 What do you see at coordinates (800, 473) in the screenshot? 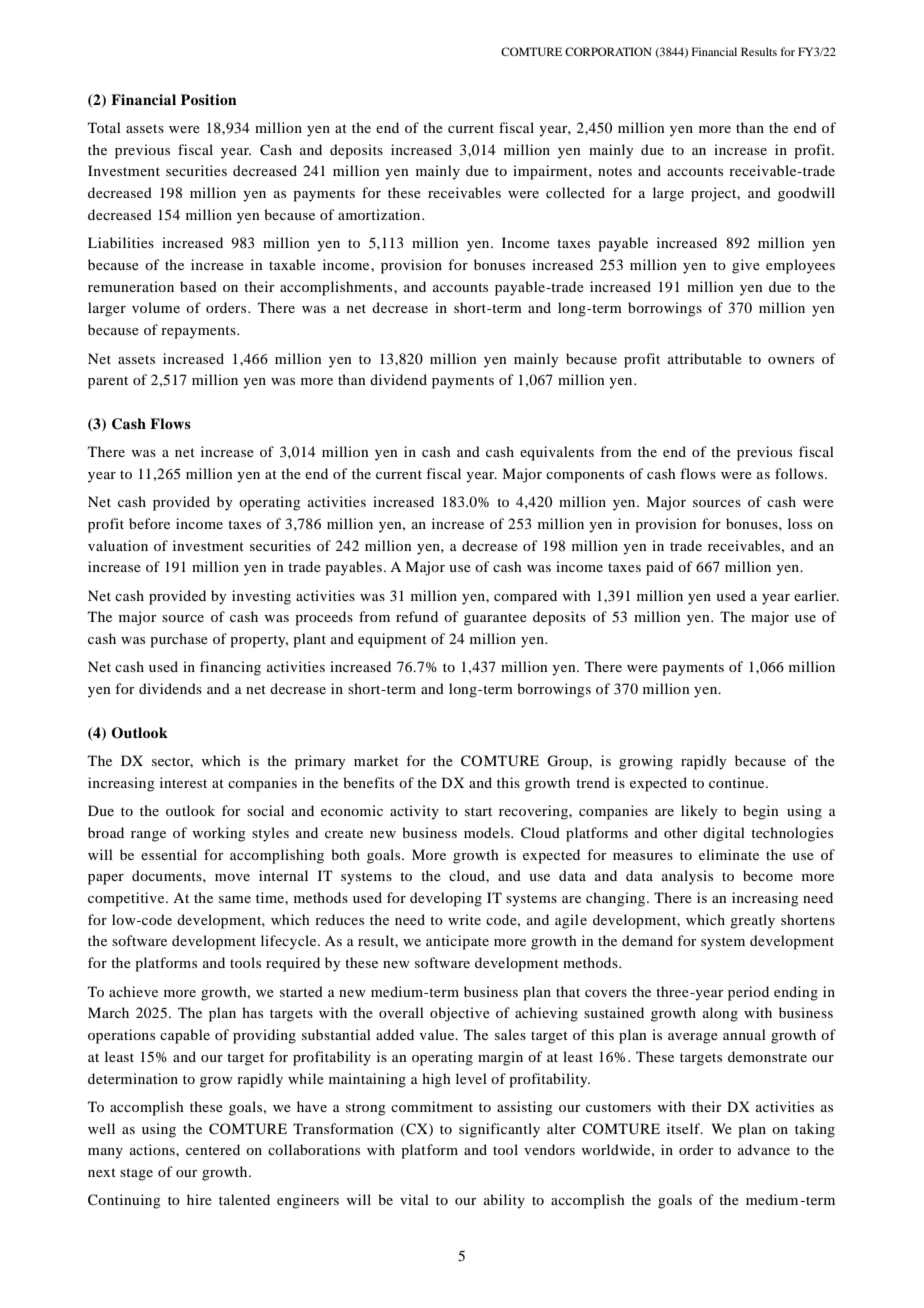
I see `follows` at bounding box center [800, 473].
